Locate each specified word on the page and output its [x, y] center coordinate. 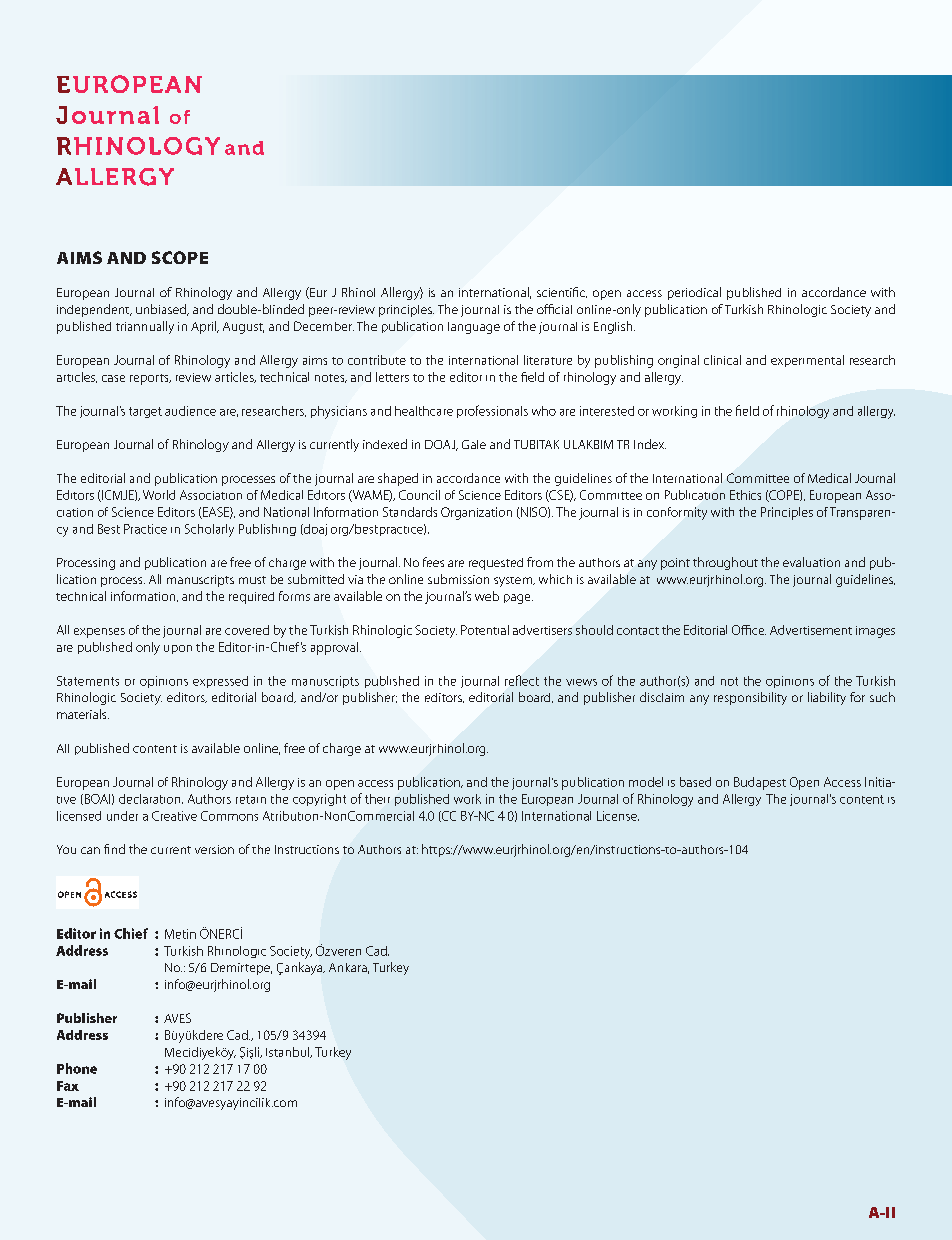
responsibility [750, 698]
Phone [77, 1068]
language [474, 328]
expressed [220, 682]
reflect [522, 680]
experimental [807, 361]
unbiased [162, 310]
